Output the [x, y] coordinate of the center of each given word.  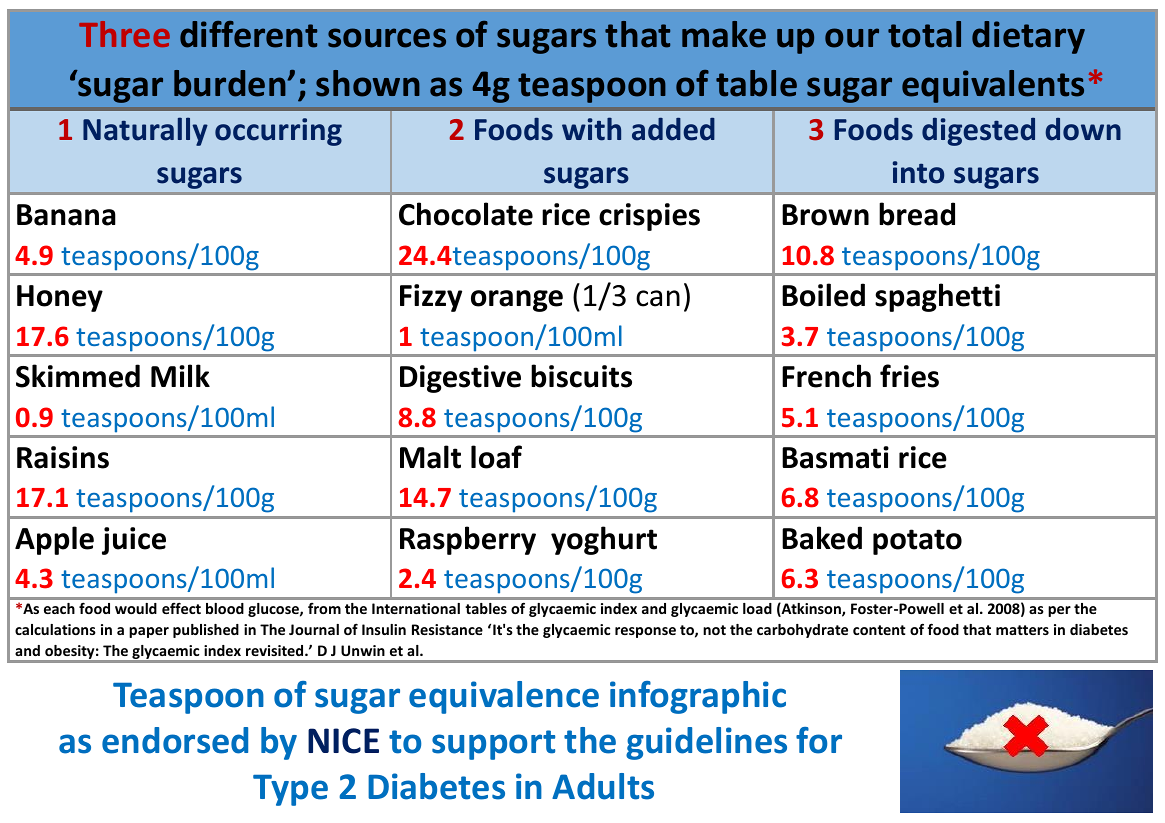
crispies [649, 217]
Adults [603, 786]
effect [181, 608]
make [724, 34]
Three [124, 34]
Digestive [460, 379]
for [819, 740]
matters [1022, 630]
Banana [66, 215]
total [924, 34]
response [645, 632]
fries [909, 376]
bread [917, 214]
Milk [180, 375]
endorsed [175, 740]
